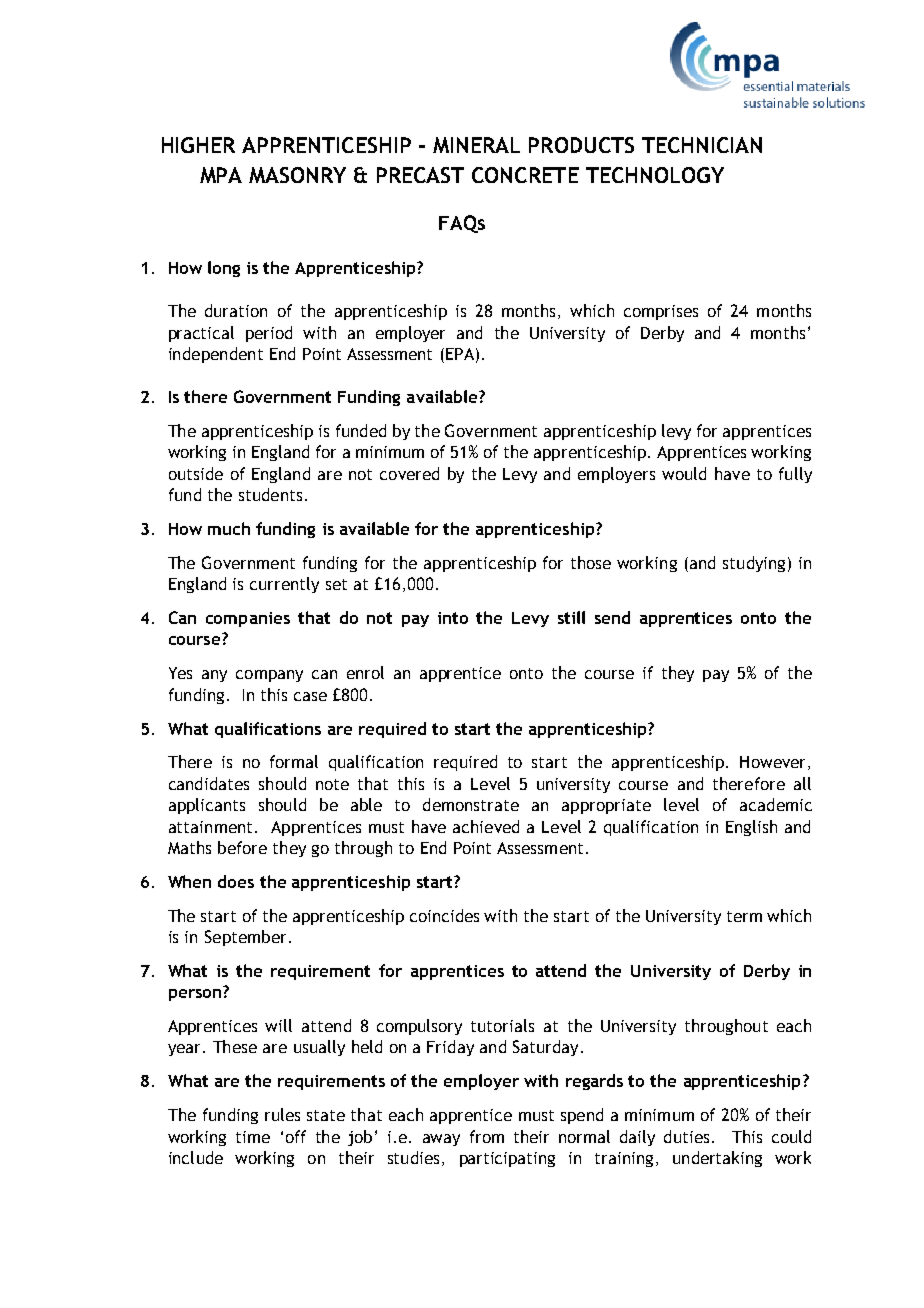 The height and width of the image is (1308, 924). I want to click on MASONRY, so click(297, 175).
